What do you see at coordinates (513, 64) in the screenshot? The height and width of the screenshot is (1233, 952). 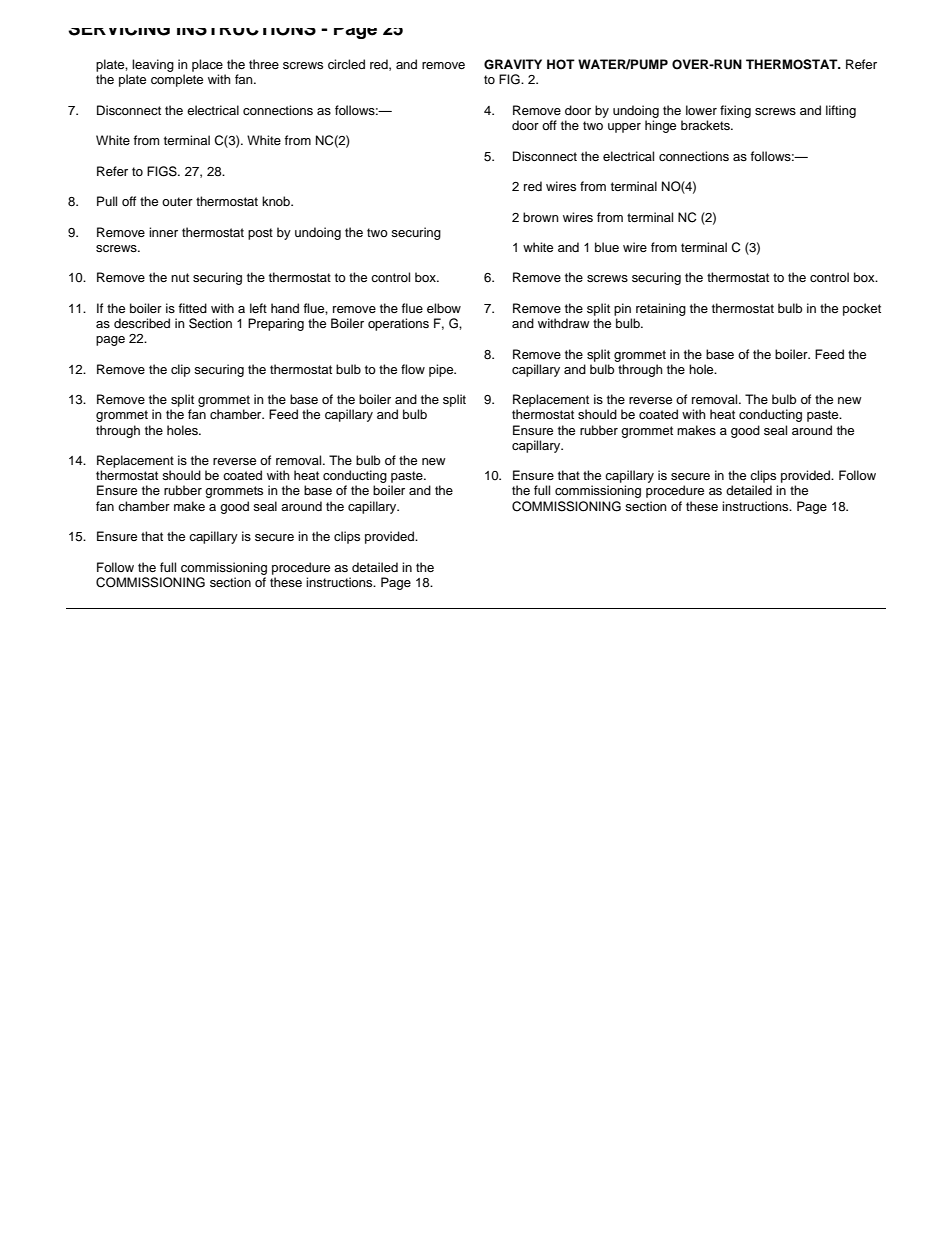 I see `GRAVITY` at bounding box center [513, 64].
